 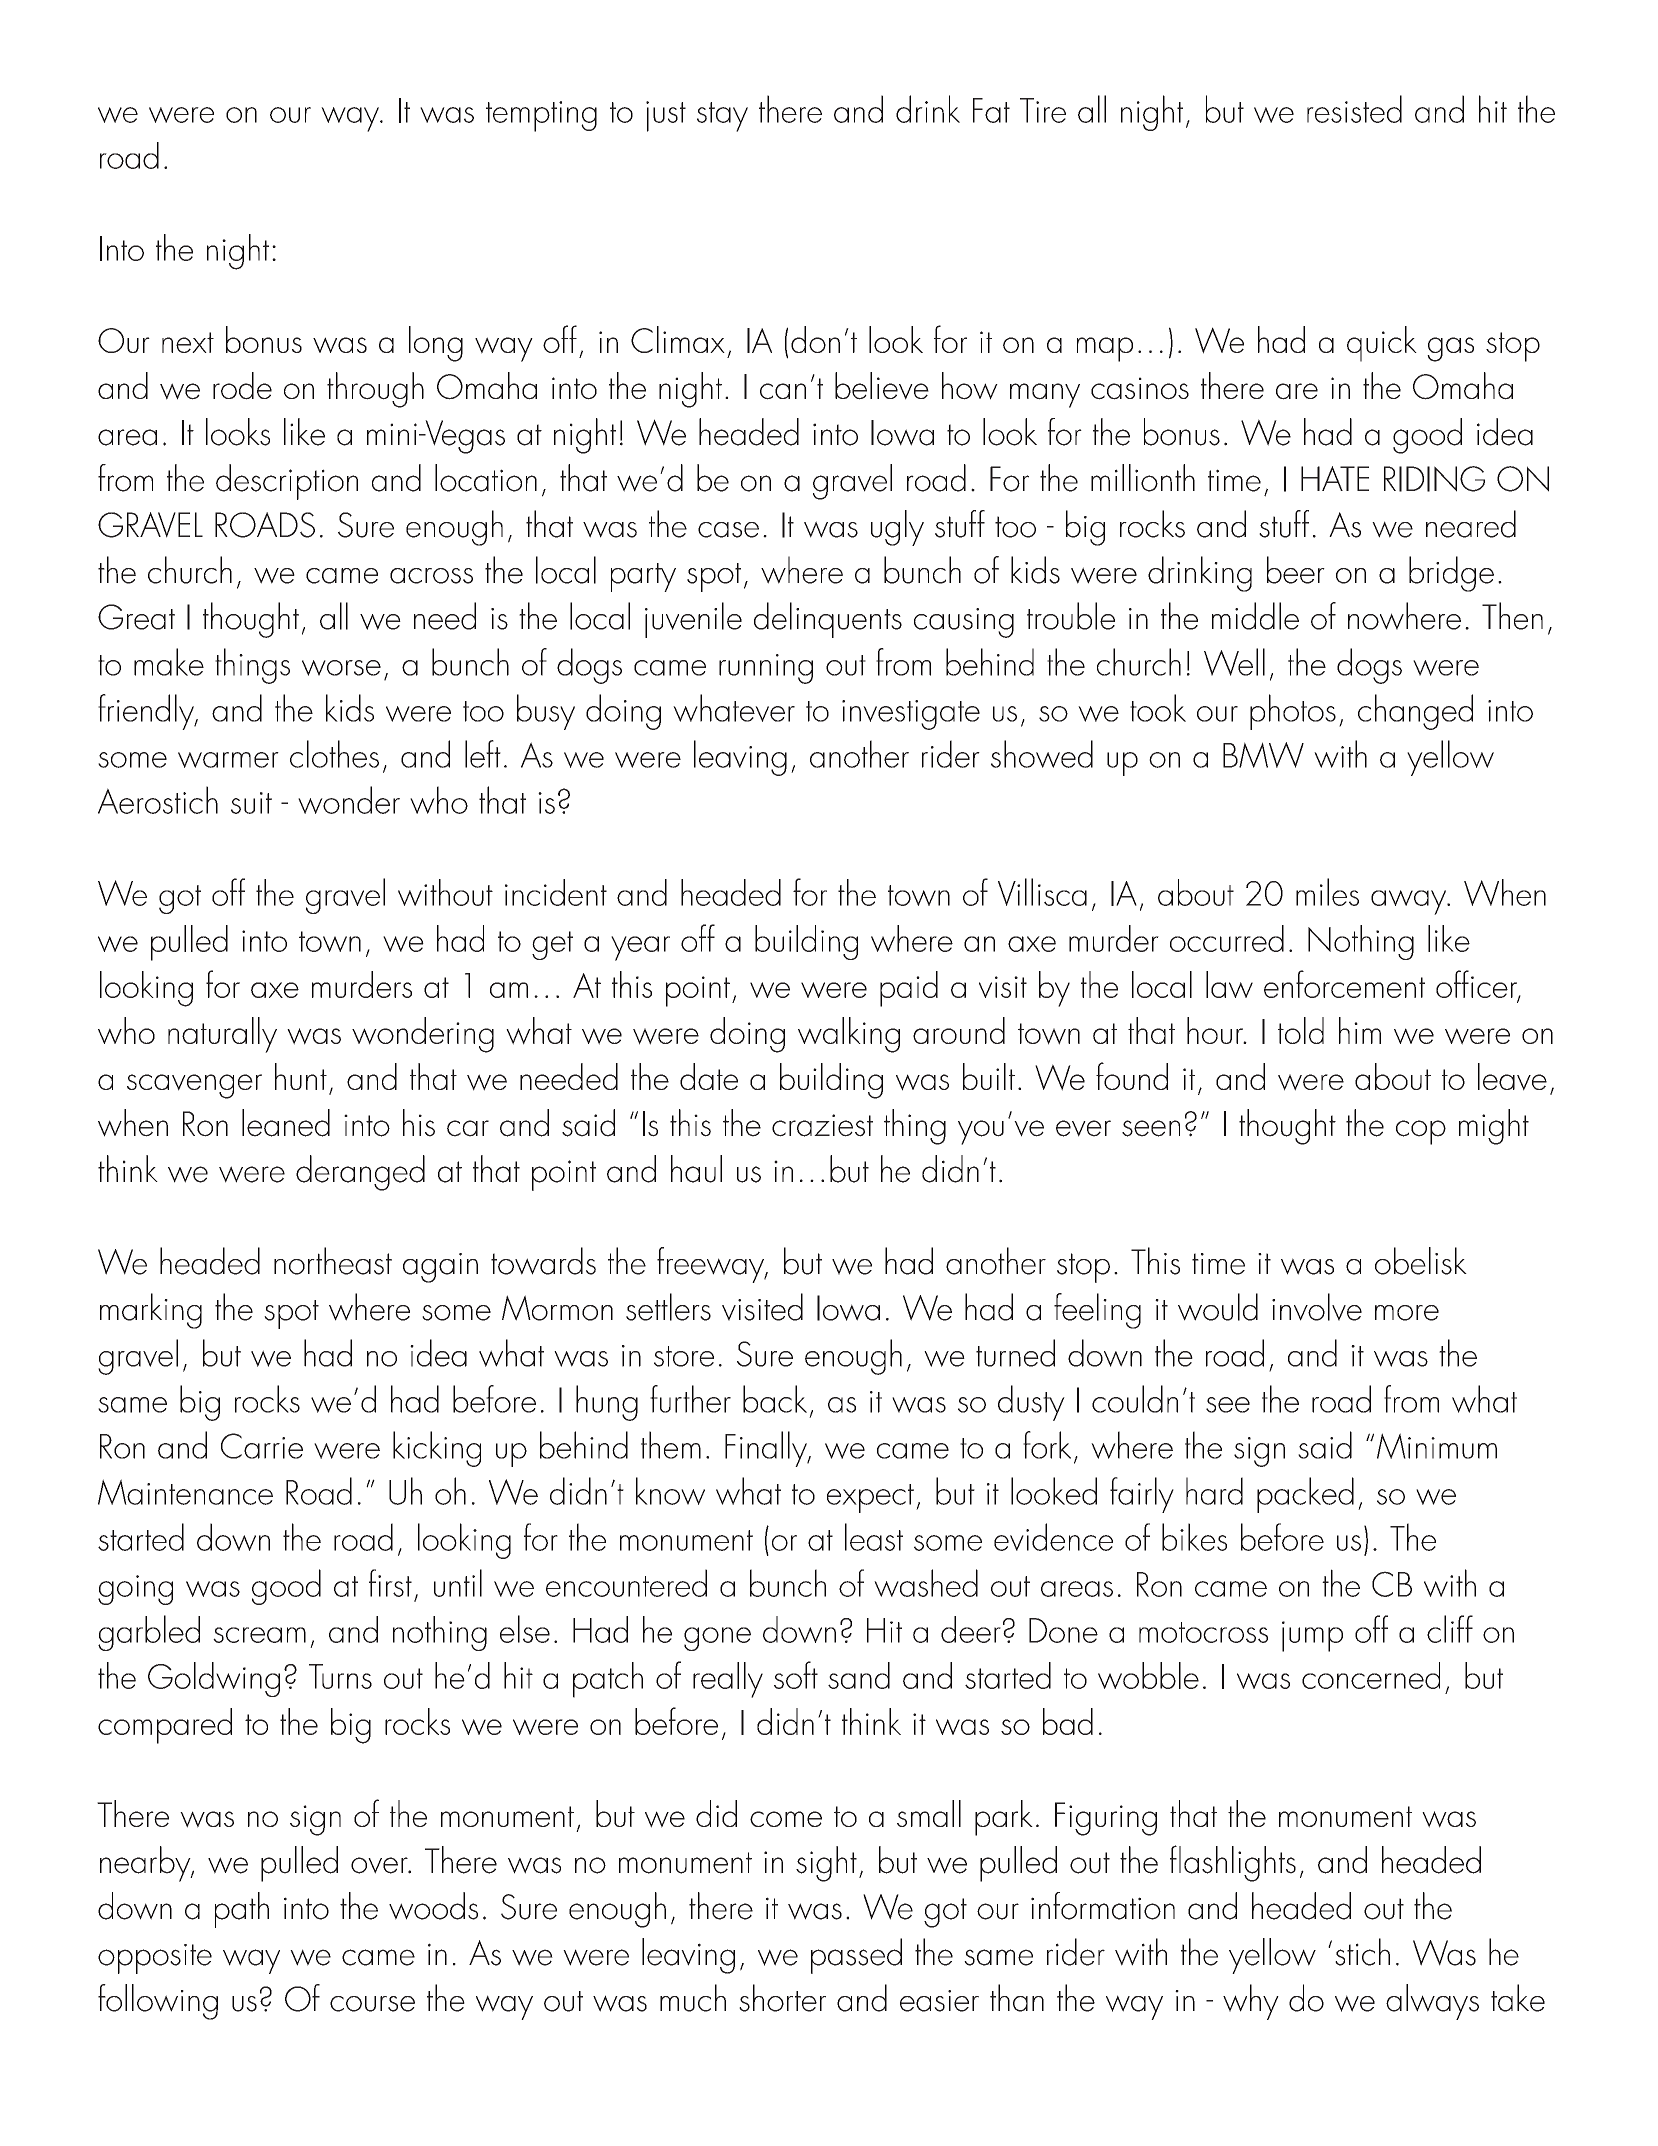 I want to click on walking, so click(x=849, y=1035).
